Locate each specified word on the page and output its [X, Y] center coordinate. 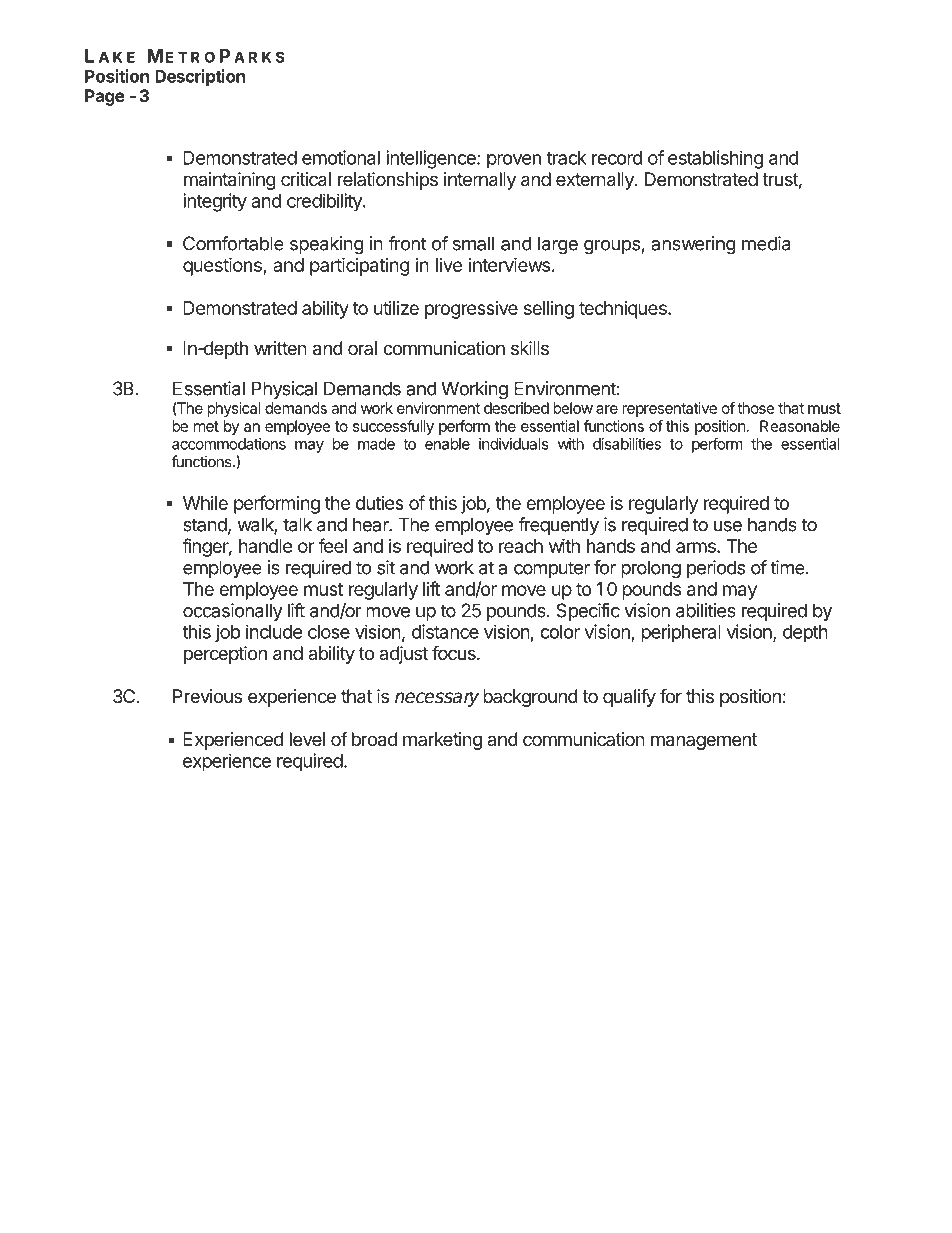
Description [200, 77]
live [449, 265]
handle [266, 546]
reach [521, 546]
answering [693, 245]
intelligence [432, 159]
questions [223, 266]
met [206, 426]
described [516, 408]
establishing [715, 159]
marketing [442, 741]
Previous [207, 696]
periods [716, 569]
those [756, 408]
